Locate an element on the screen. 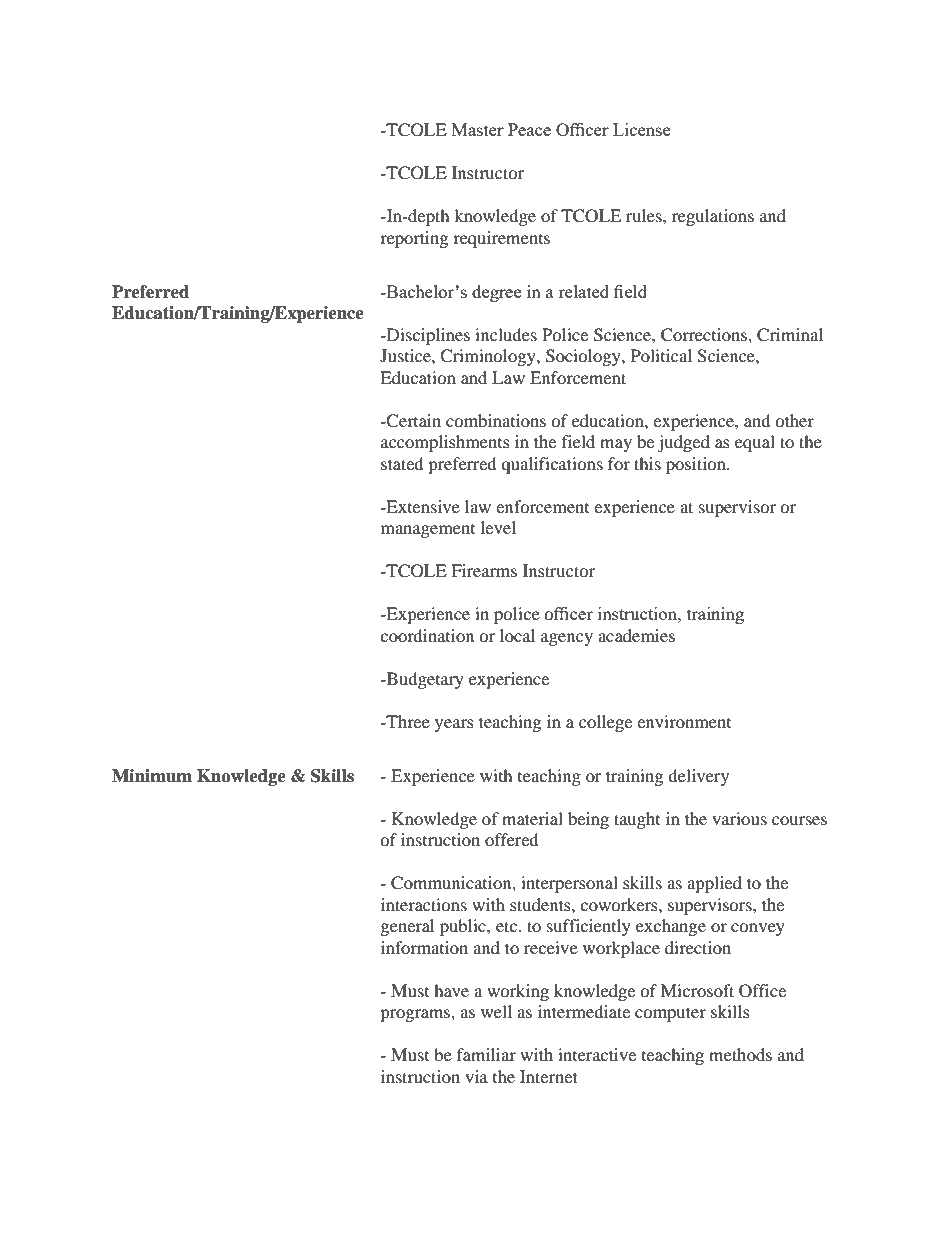  regulations is located at coordinates (713, 217).
